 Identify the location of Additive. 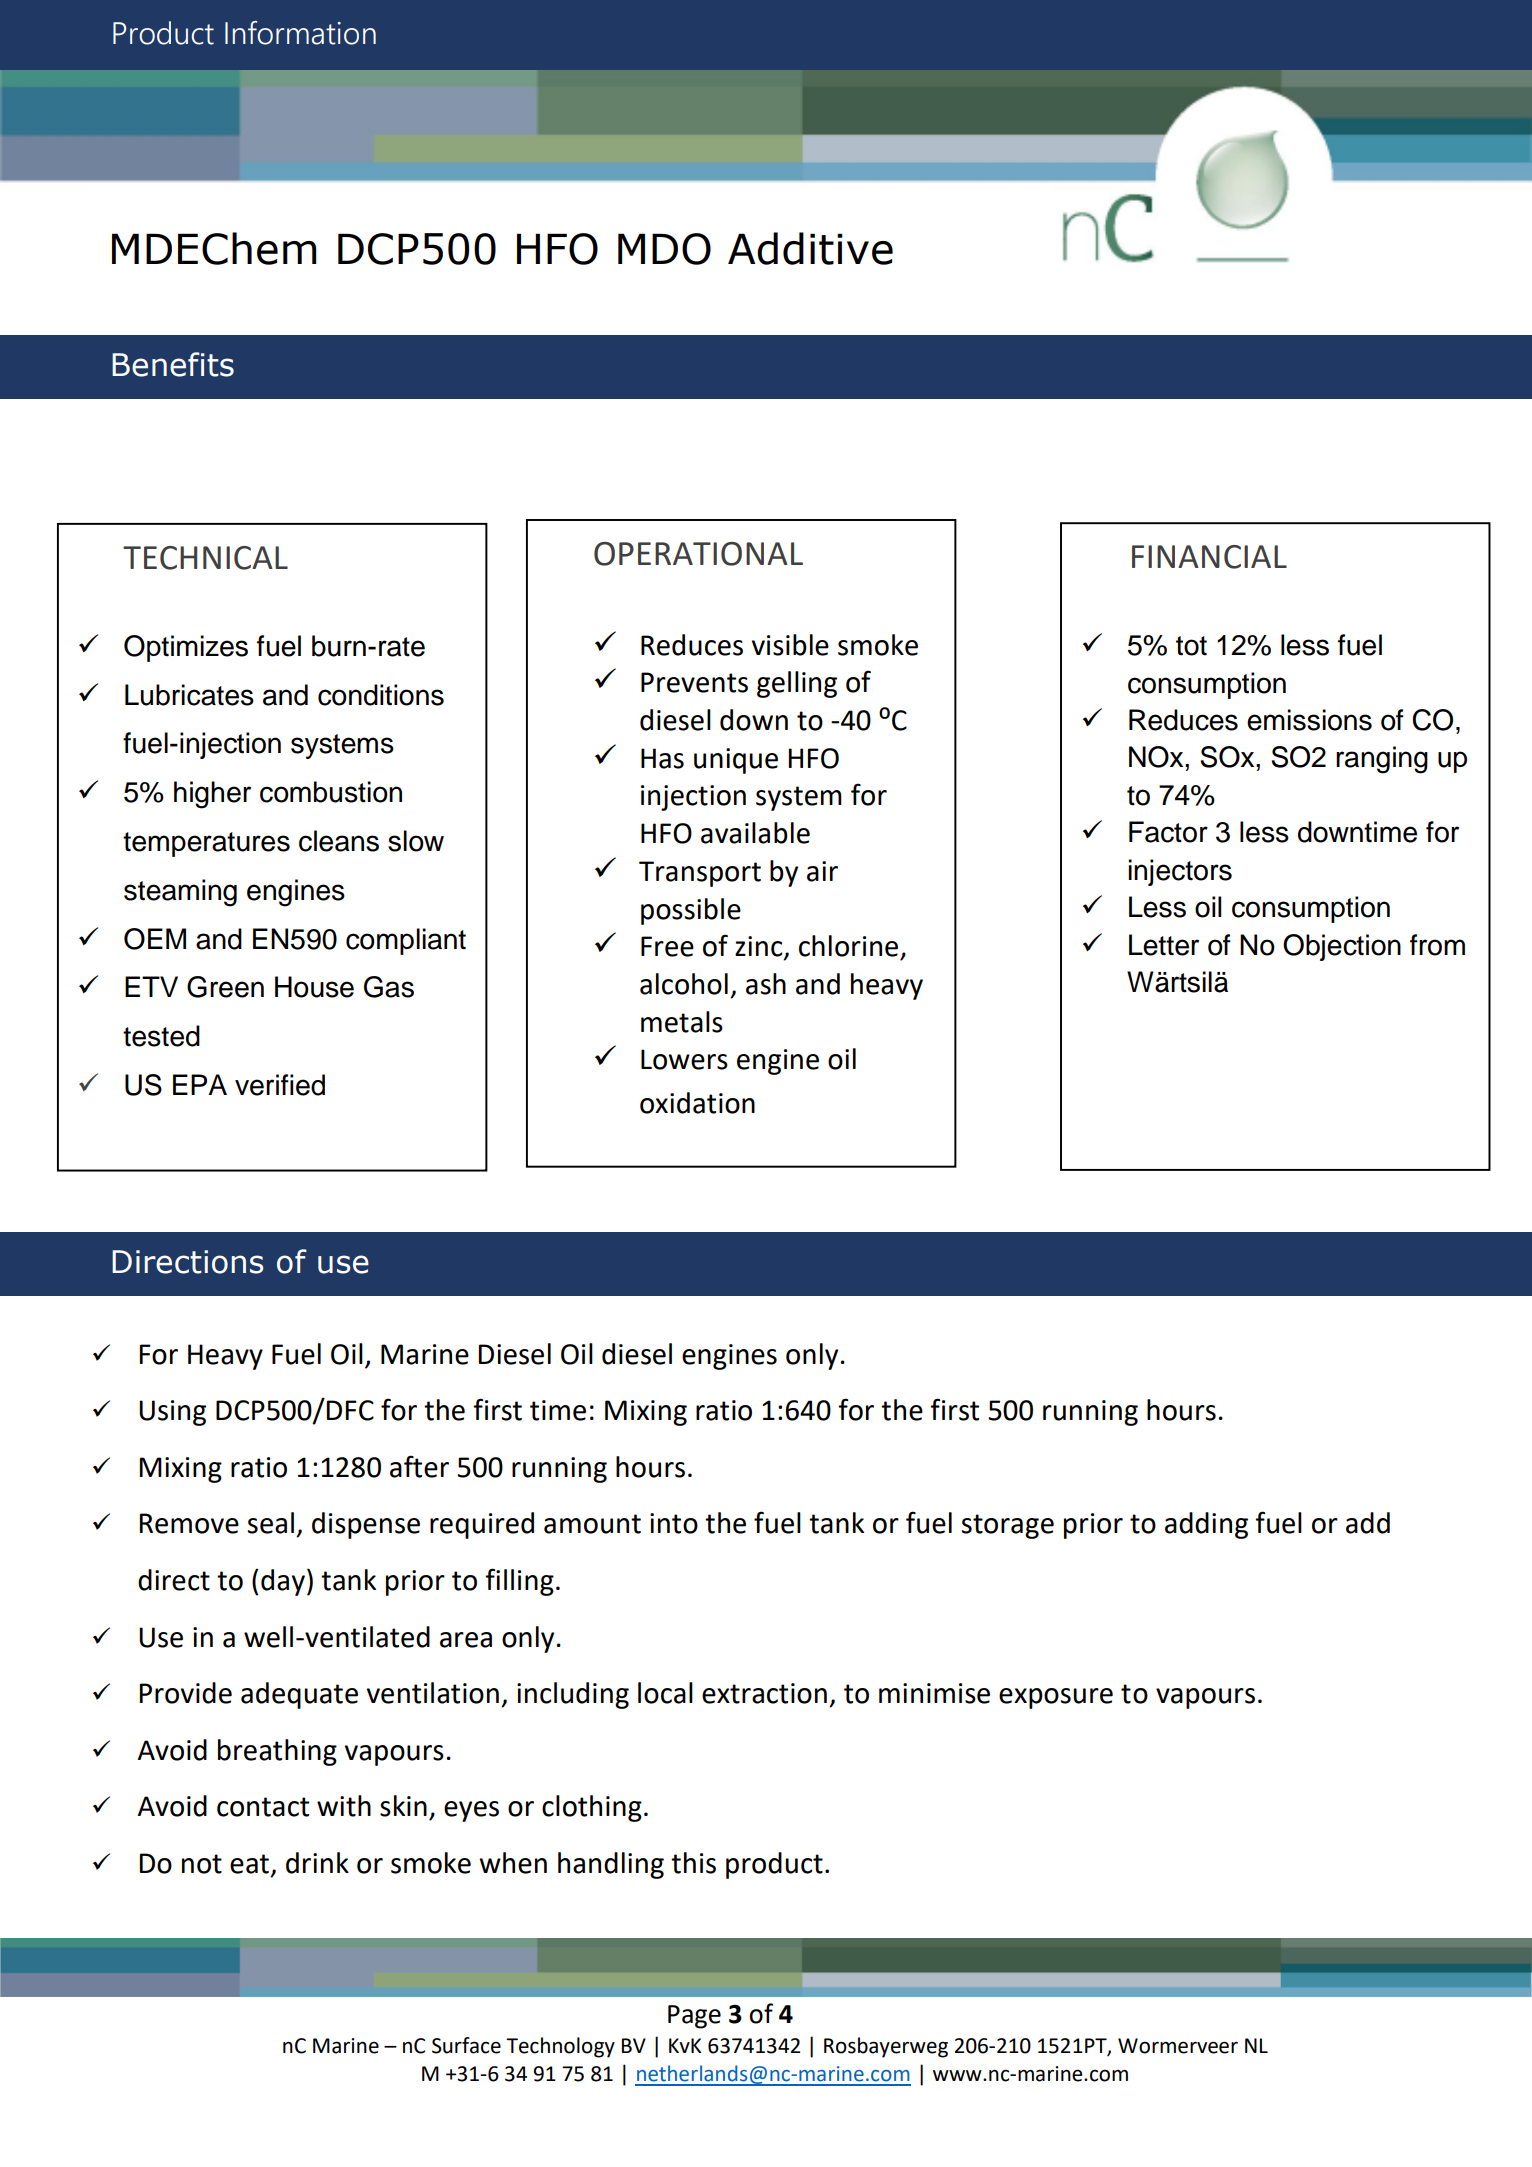
(810, 248).
